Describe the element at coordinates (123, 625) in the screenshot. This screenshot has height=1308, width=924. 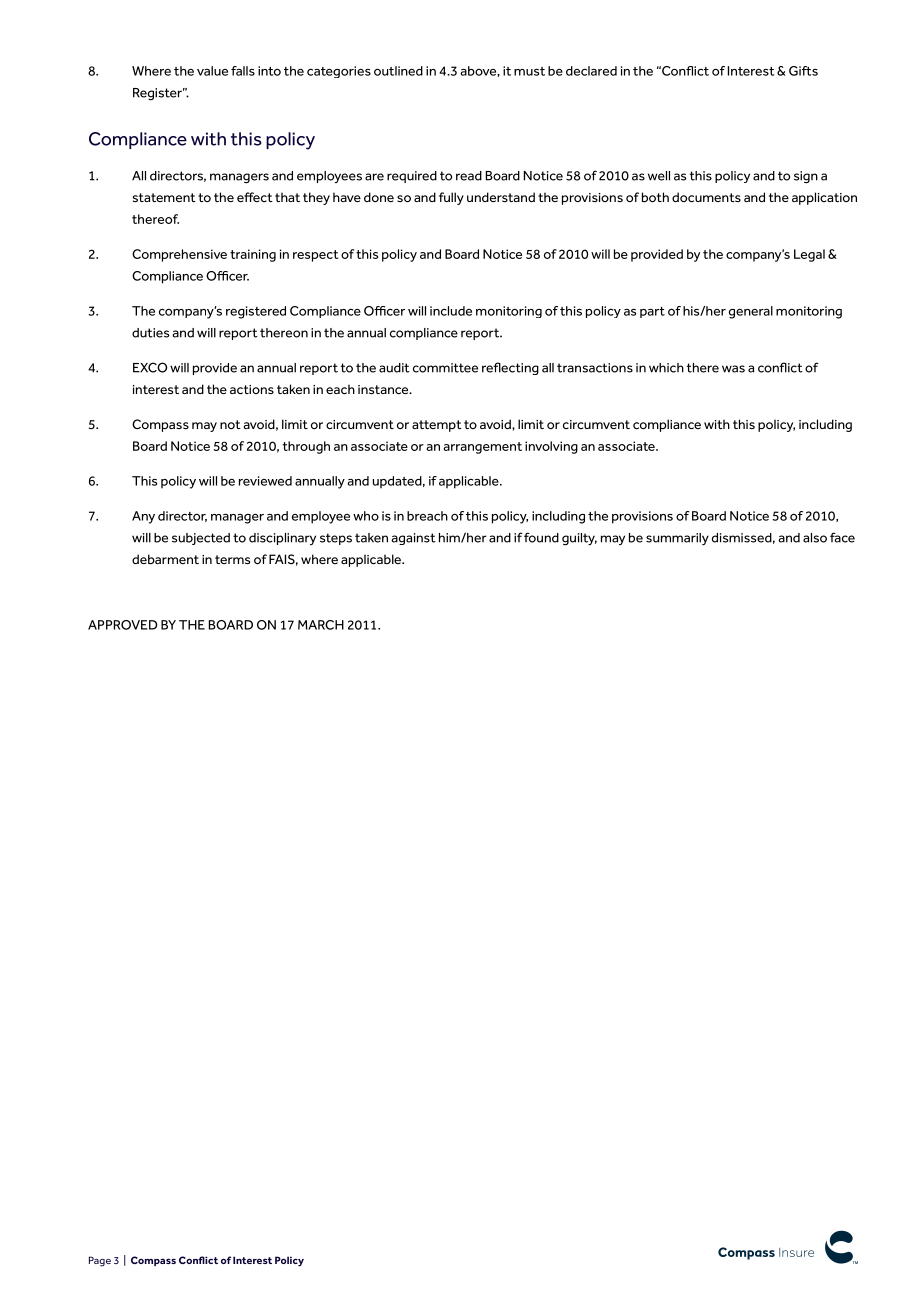
I see `APPROVED` at that location.
